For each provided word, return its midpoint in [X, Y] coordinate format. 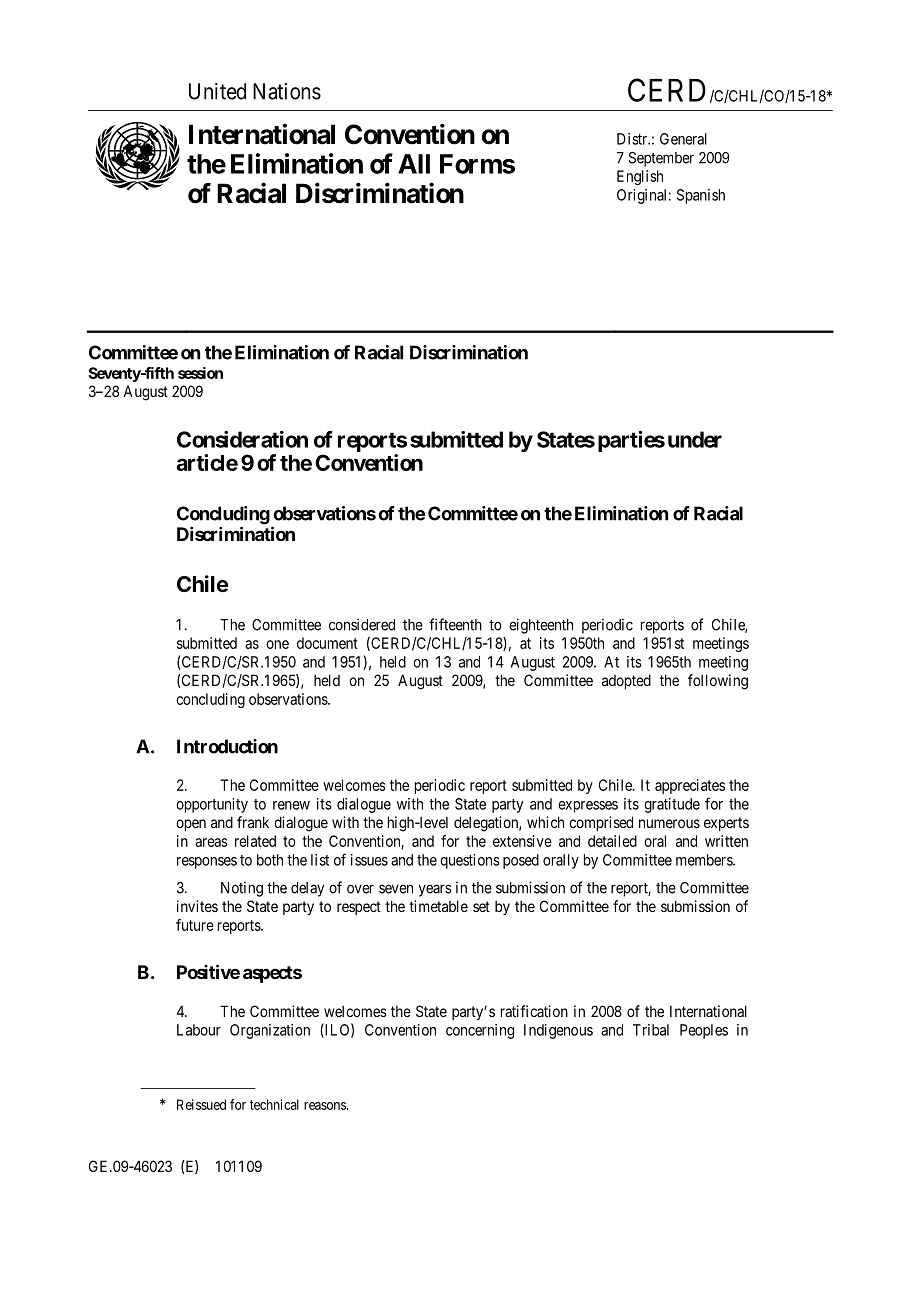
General [683, 139]
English [640, 177]
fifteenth [455, 624]
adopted [626, 681]
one [277, 644]
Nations [287, 91]
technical [274, 1104]
